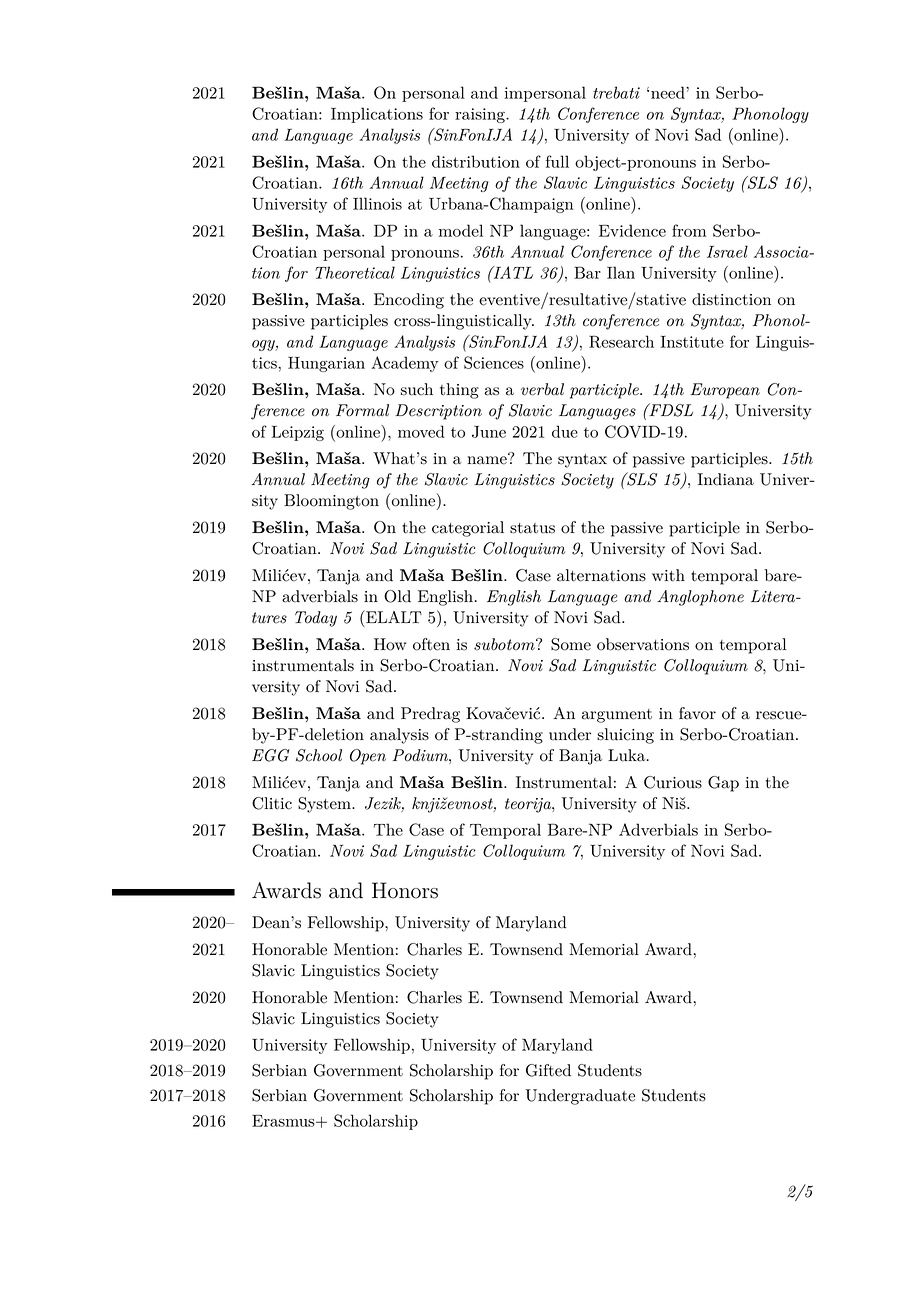 The height and width of the document is (1308, 924). What do you see at coordinates (377, 203) in the document?
I see `Illinois` at bounding box center [377, 203].
